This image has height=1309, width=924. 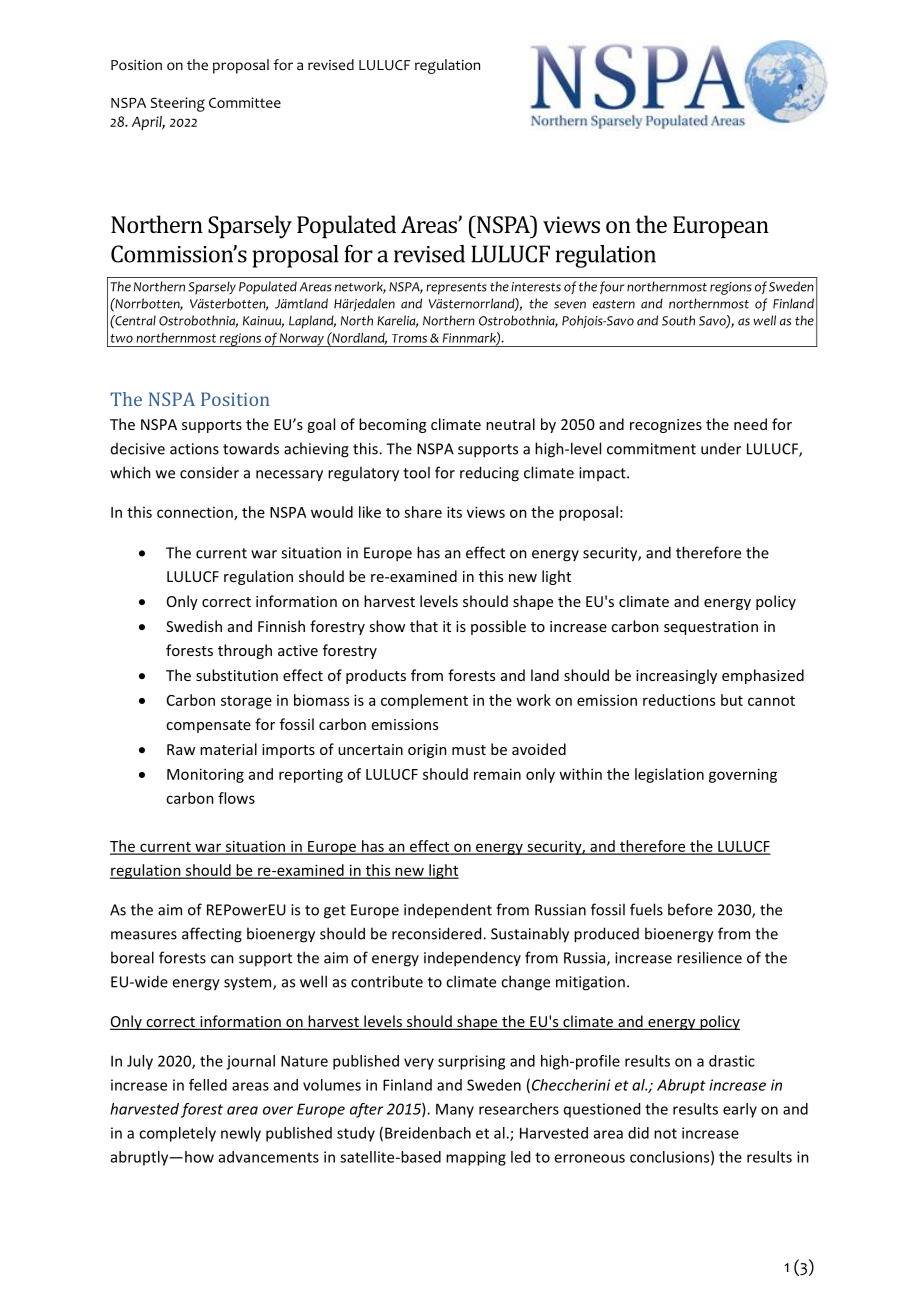 What do you see at coordinates (194, 449) in the image?
I see `actions` at bounding box center [194, 449].
